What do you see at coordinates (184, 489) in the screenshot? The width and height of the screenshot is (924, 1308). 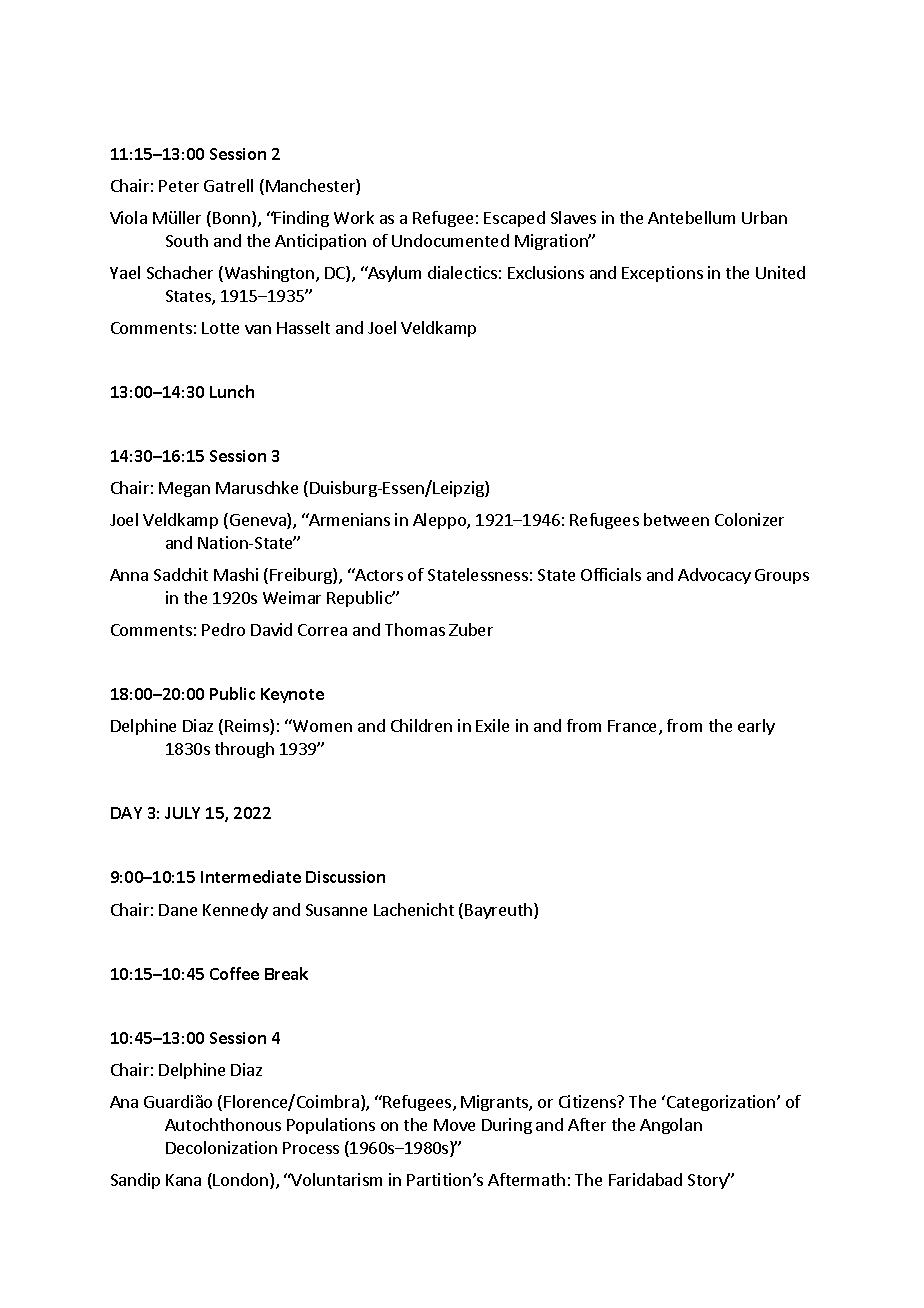 I see `Megan` at bounding box center [184, 489].
